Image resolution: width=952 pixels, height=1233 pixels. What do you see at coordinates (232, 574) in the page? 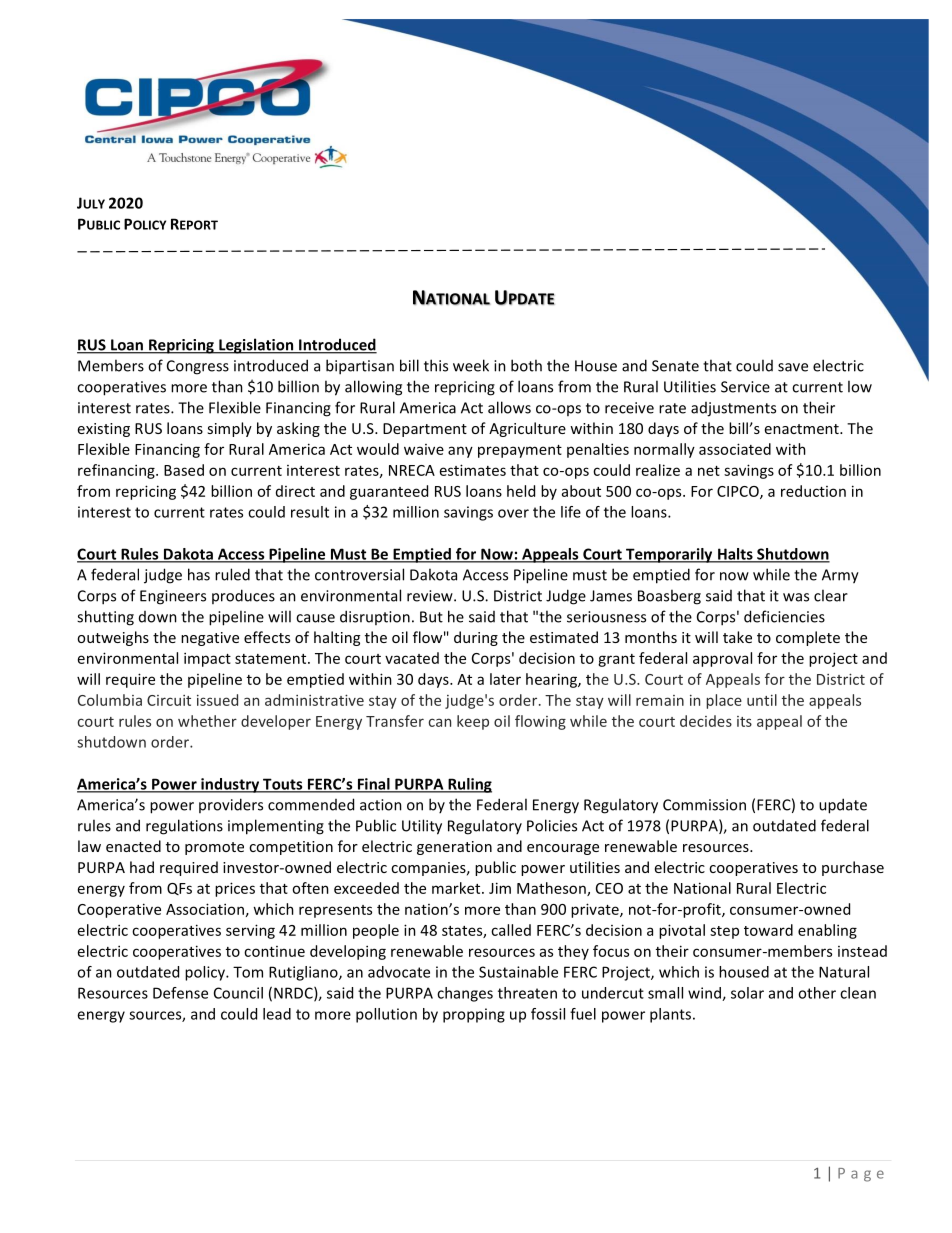
I see `ruled` at bounding box center [232, 574].
